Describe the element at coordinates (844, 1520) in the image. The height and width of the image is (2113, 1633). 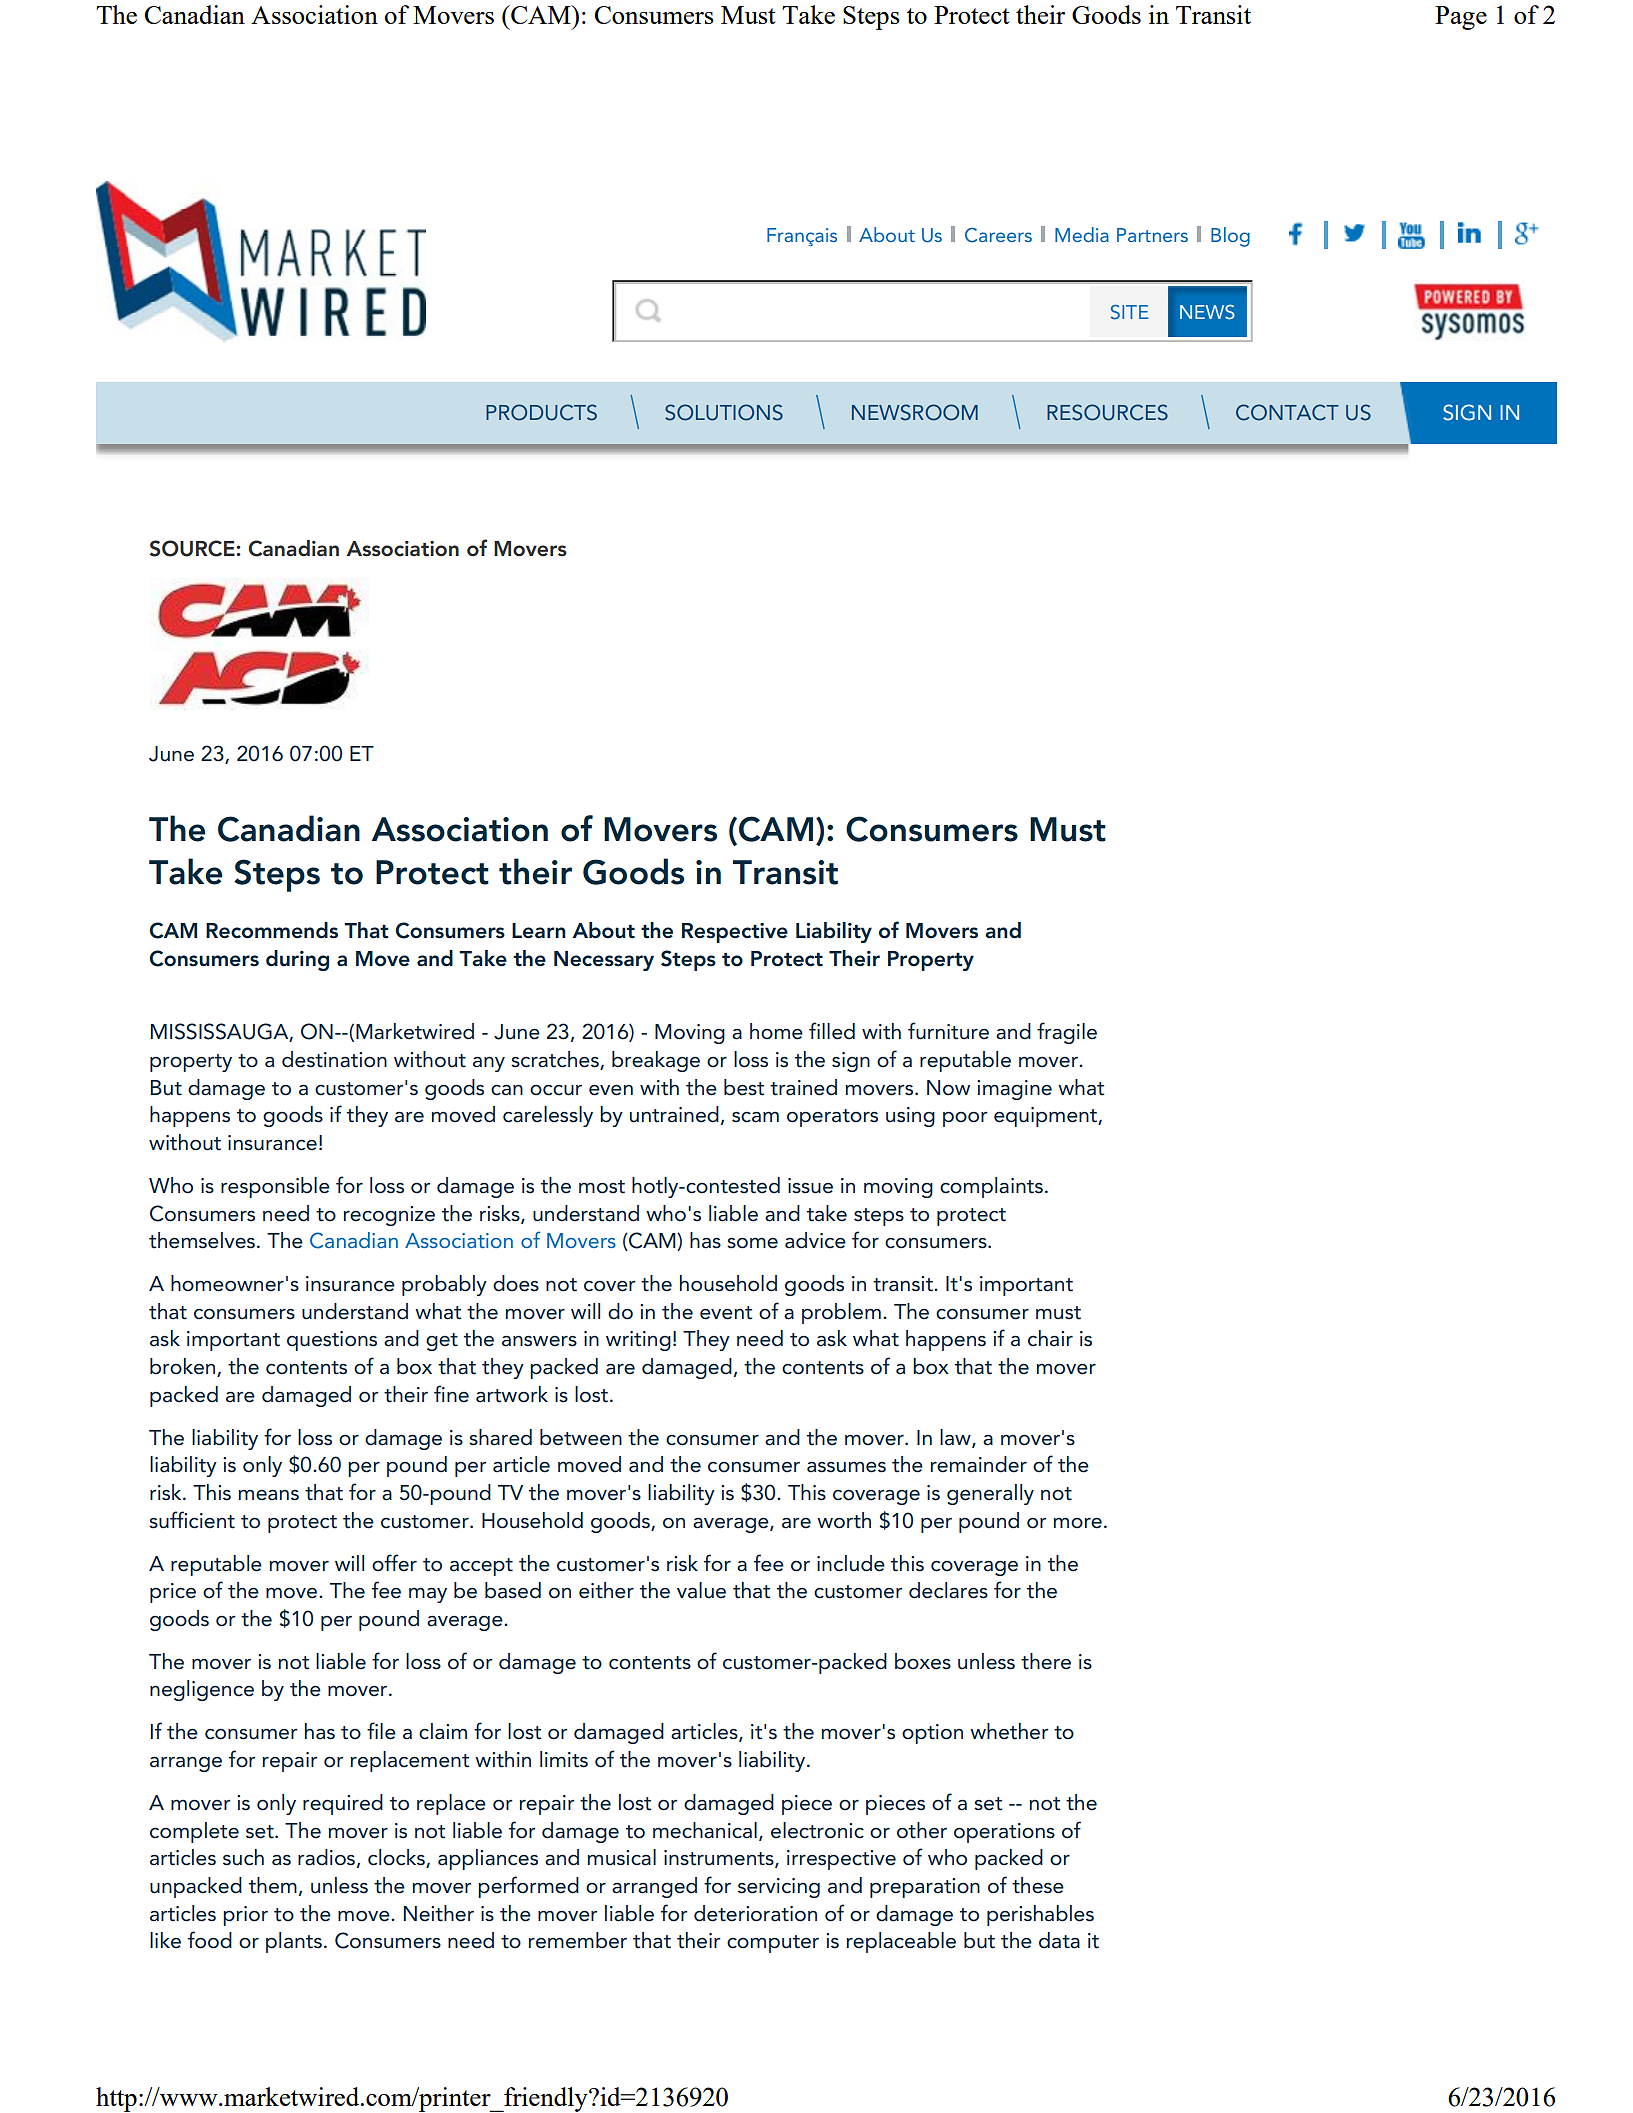
I see `worth` at that location.
